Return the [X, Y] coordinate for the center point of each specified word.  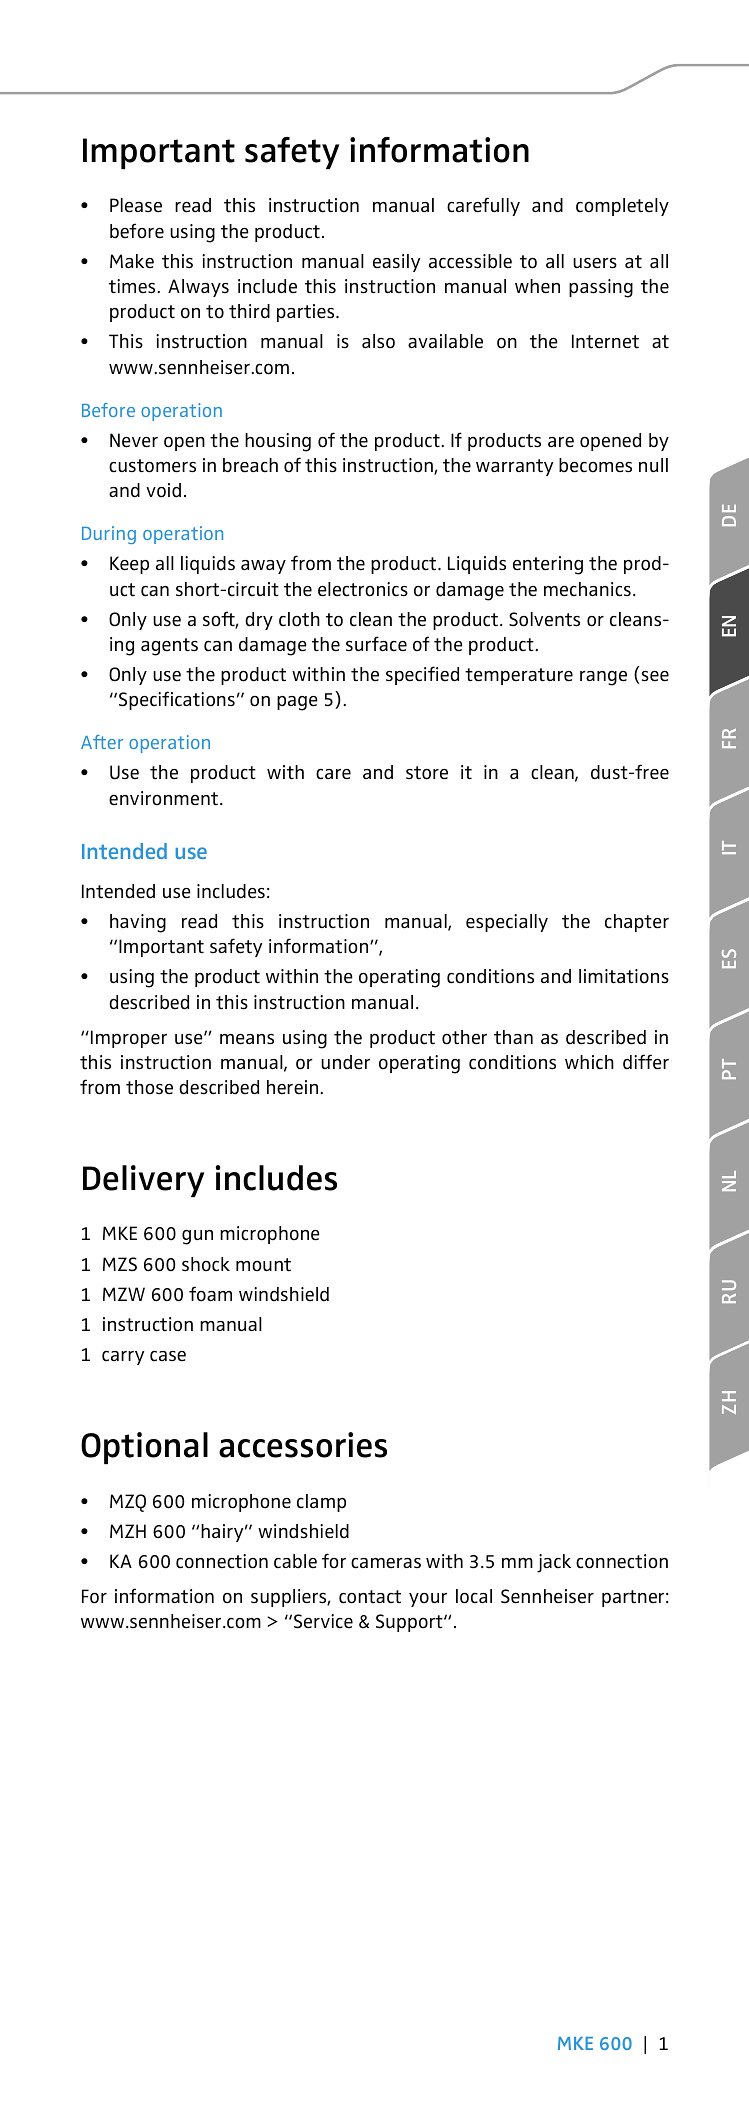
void [163, 490]
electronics [363, 589]
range [603, 678]
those [149, 1087]
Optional [144, 1448]
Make [132, 261]
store [427, 773]
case [168, 1356]
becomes [595, 465]
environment [163, 798]
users [595, 263]
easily [396, 263]
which [589, 1062]
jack [554, 1563]
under [345, 1062]
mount [263, 1265]
